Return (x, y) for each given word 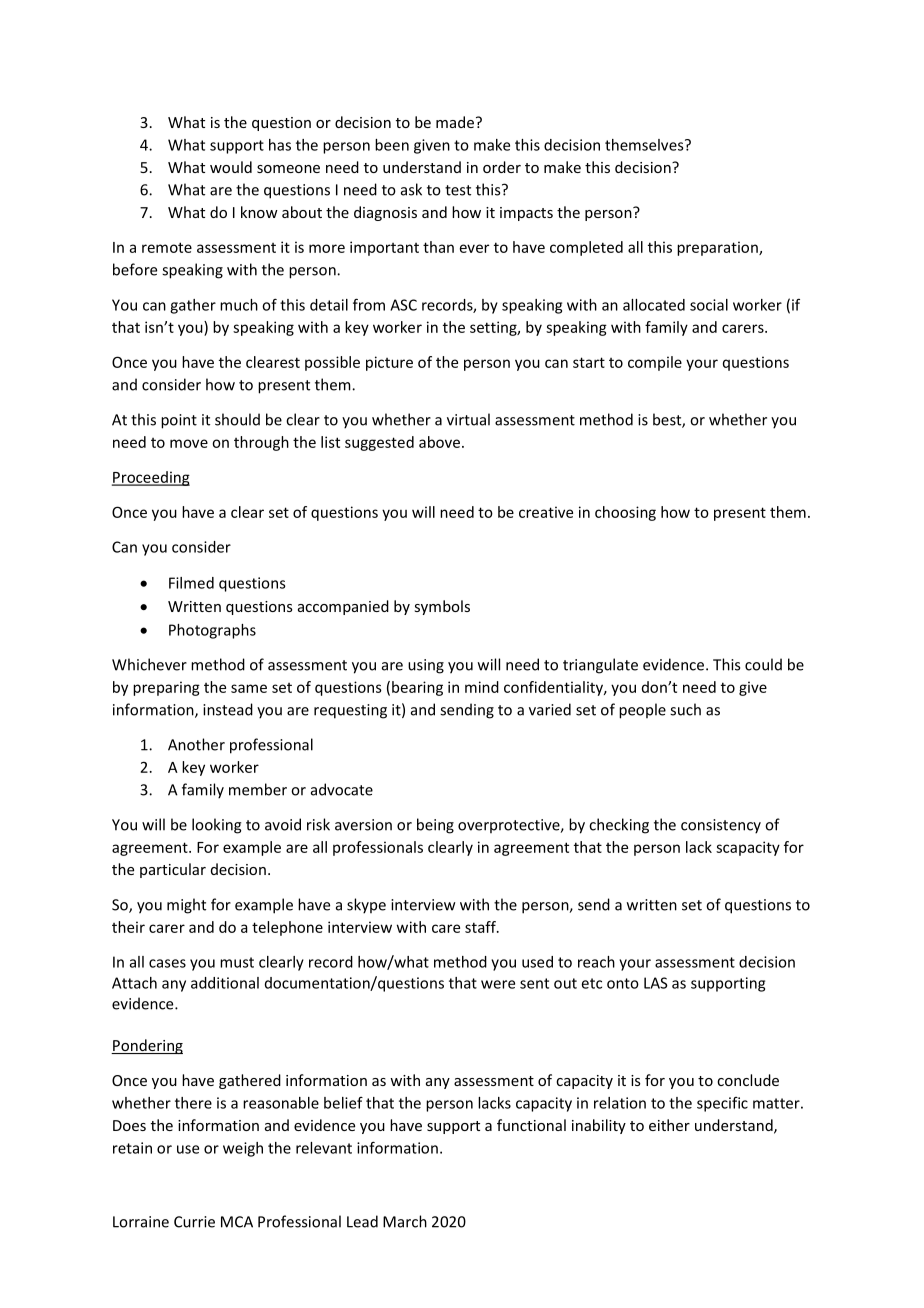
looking (217, 826)
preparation (718, 248)
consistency (721, 826)
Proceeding (151, 478)
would (231, 167)
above (439, 442)
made (455, 122)
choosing (625, 513)
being (435, 826)
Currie (194, 1222)
